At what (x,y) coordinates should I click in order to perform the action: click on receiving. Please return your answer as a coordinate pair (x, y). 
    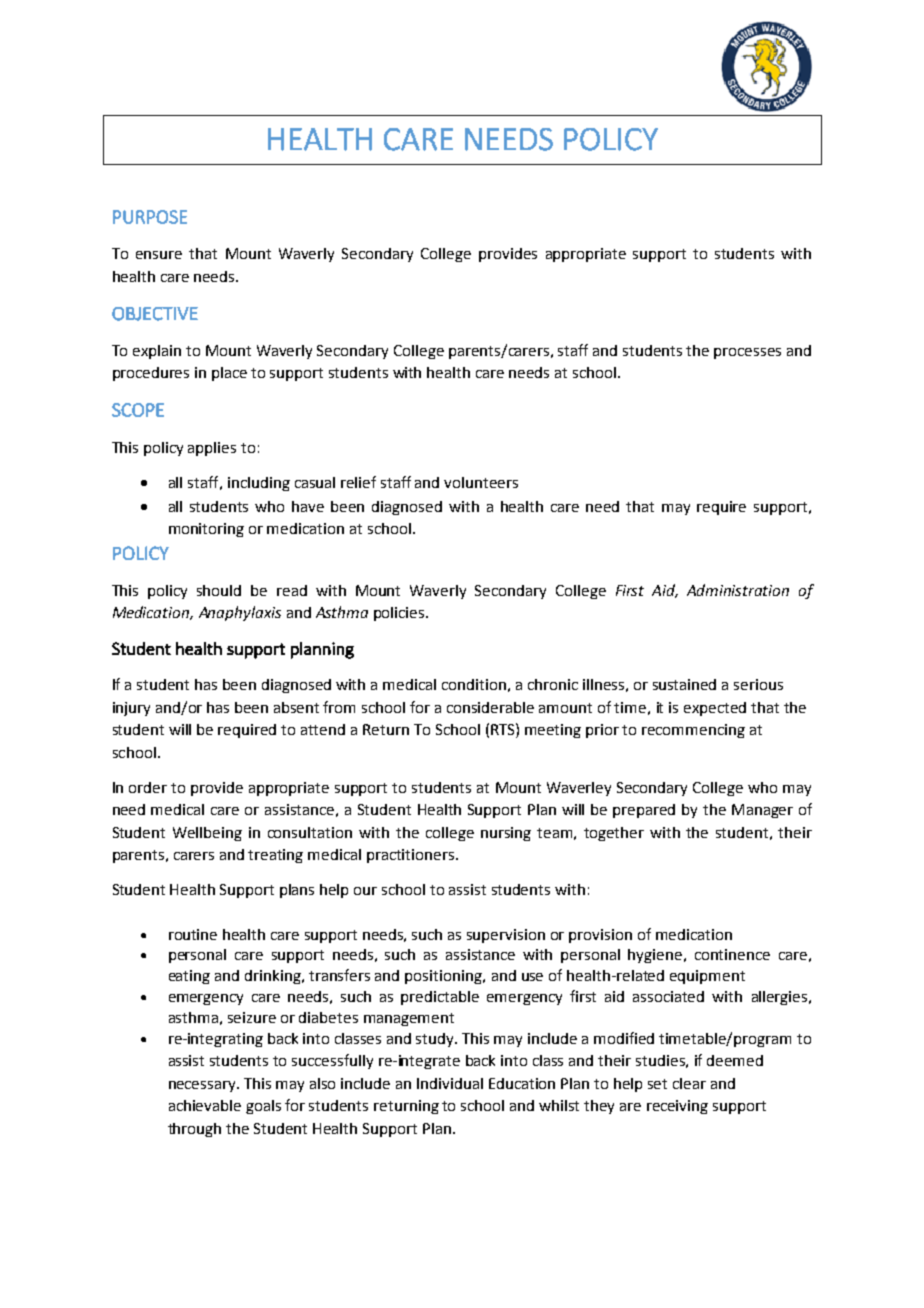
    Looking at the image, I should click on (677, 1107).
